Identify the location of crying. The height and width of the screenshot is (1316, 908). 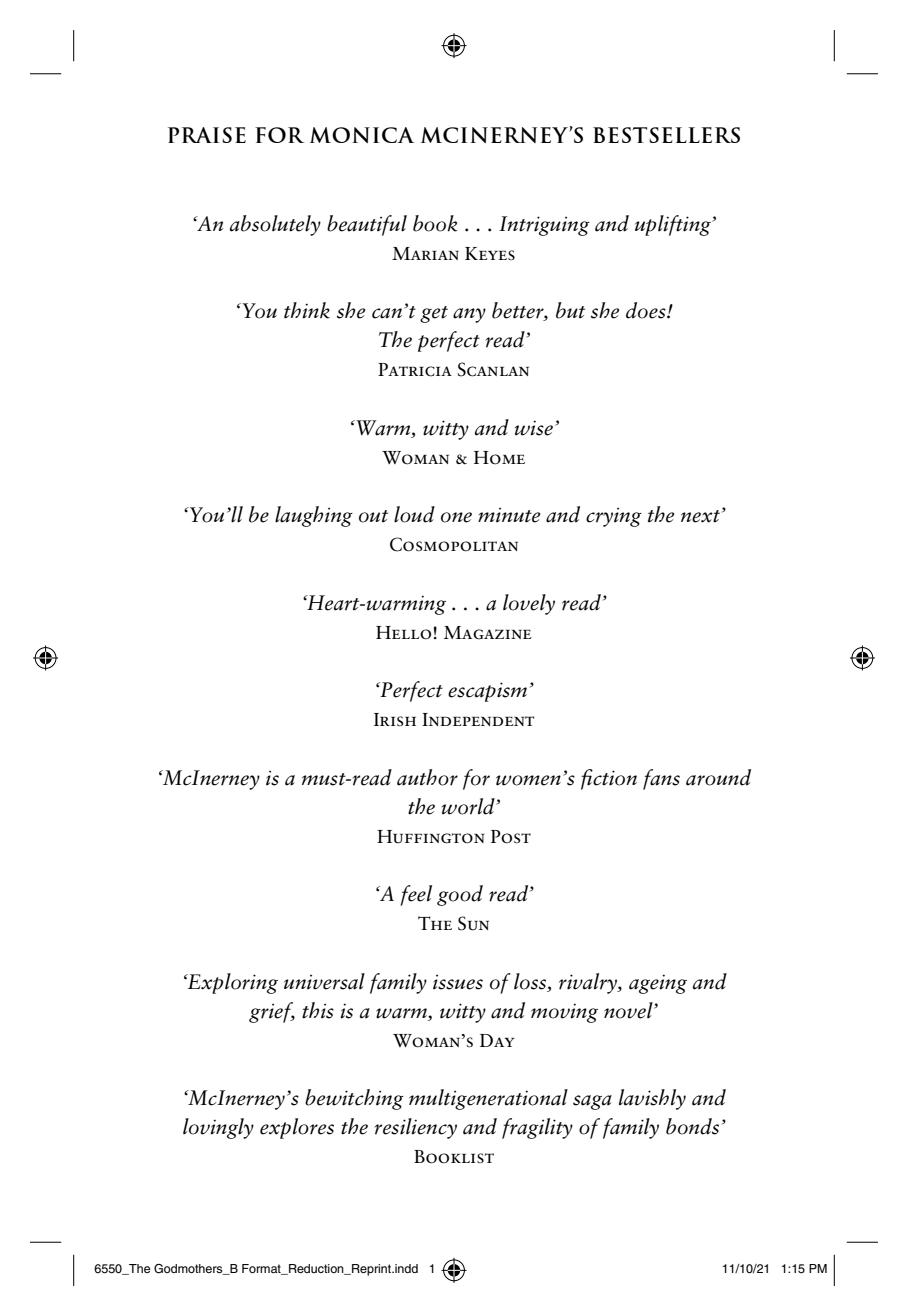
(614, 517).
